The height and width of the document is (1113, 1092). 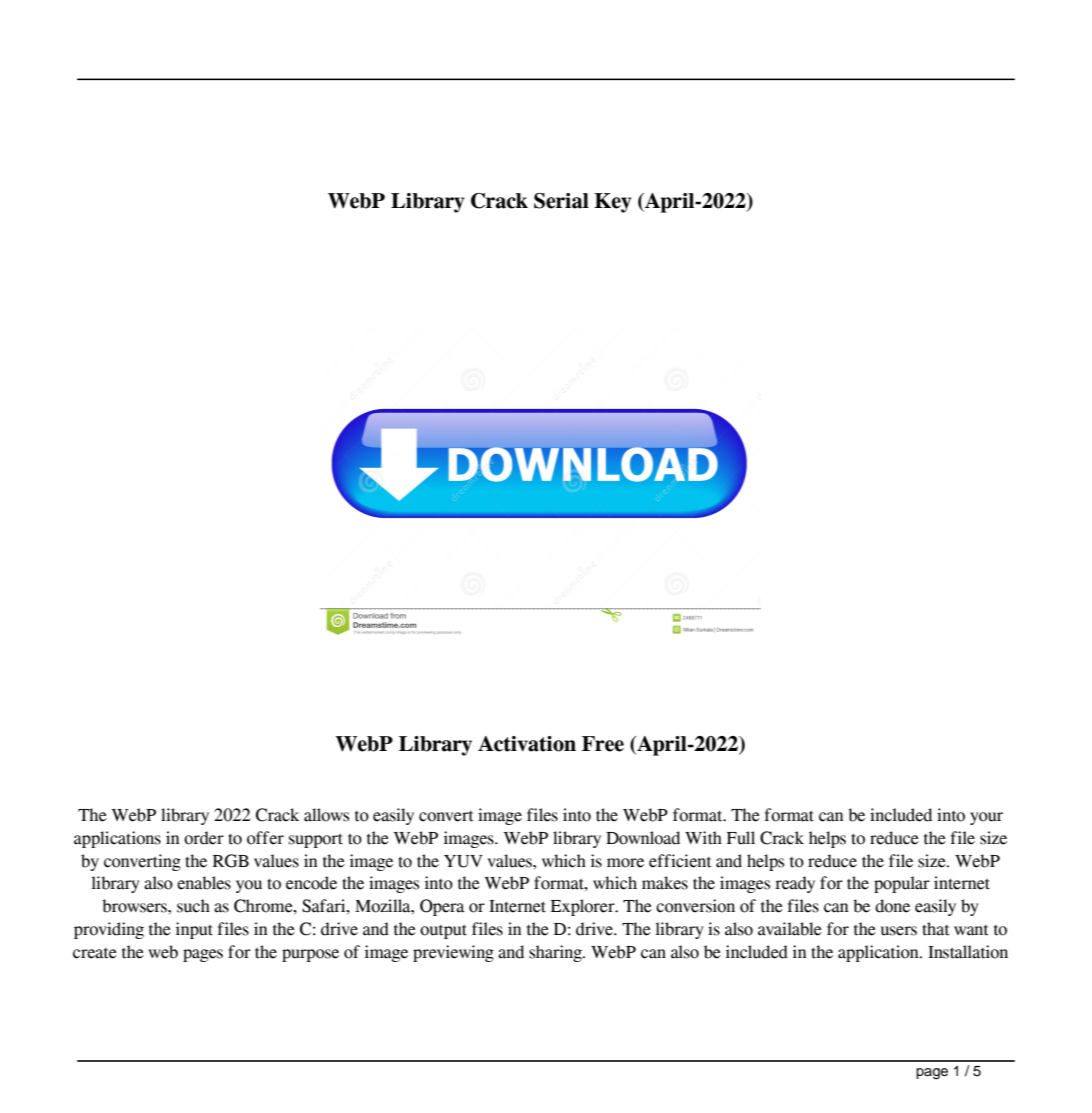 What do you see at coordinates (561, 201) in the document?
I see `Serial` at bounding box center [561, 201].
